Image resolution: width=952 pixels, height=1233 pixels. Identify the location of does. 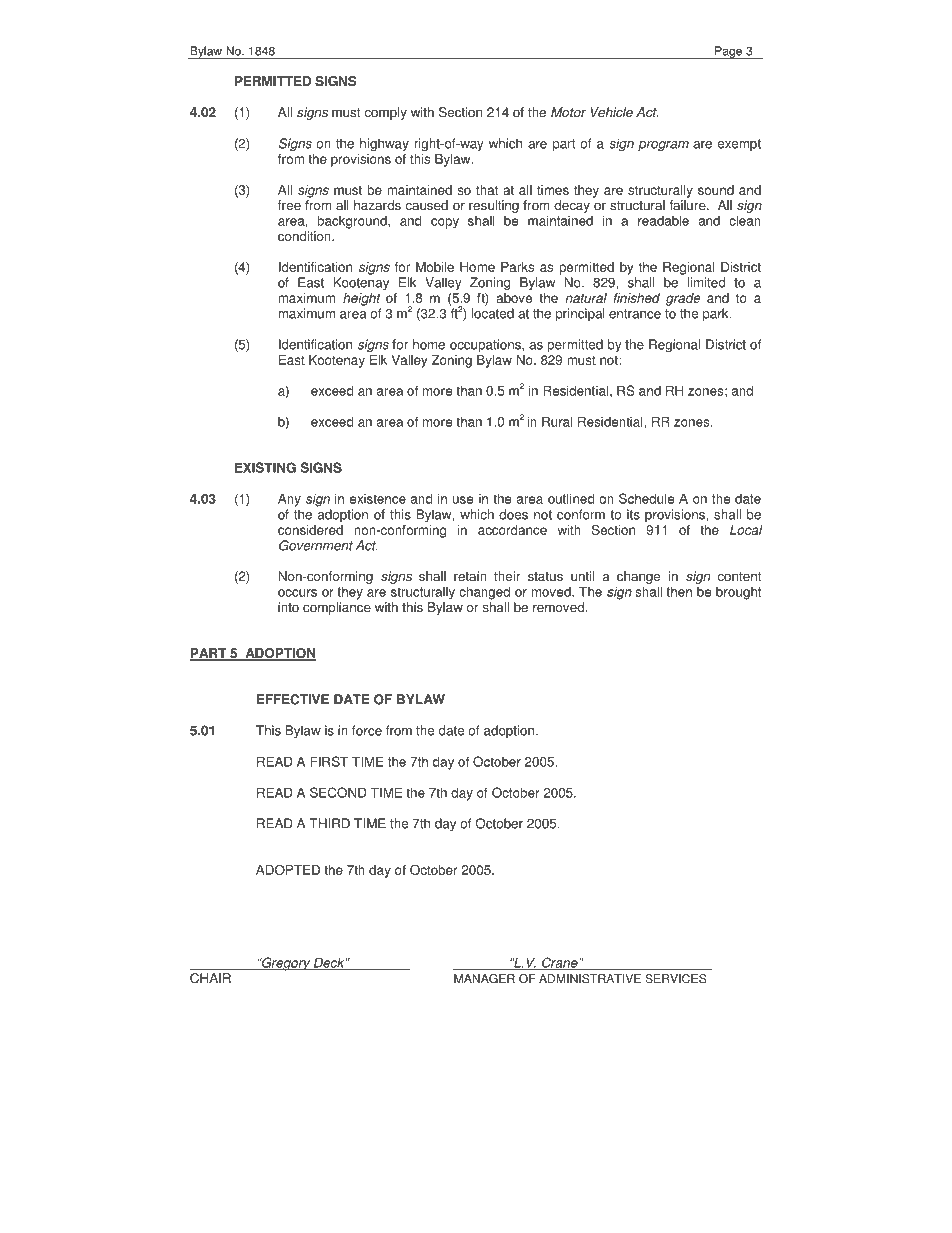
(513, 514).
